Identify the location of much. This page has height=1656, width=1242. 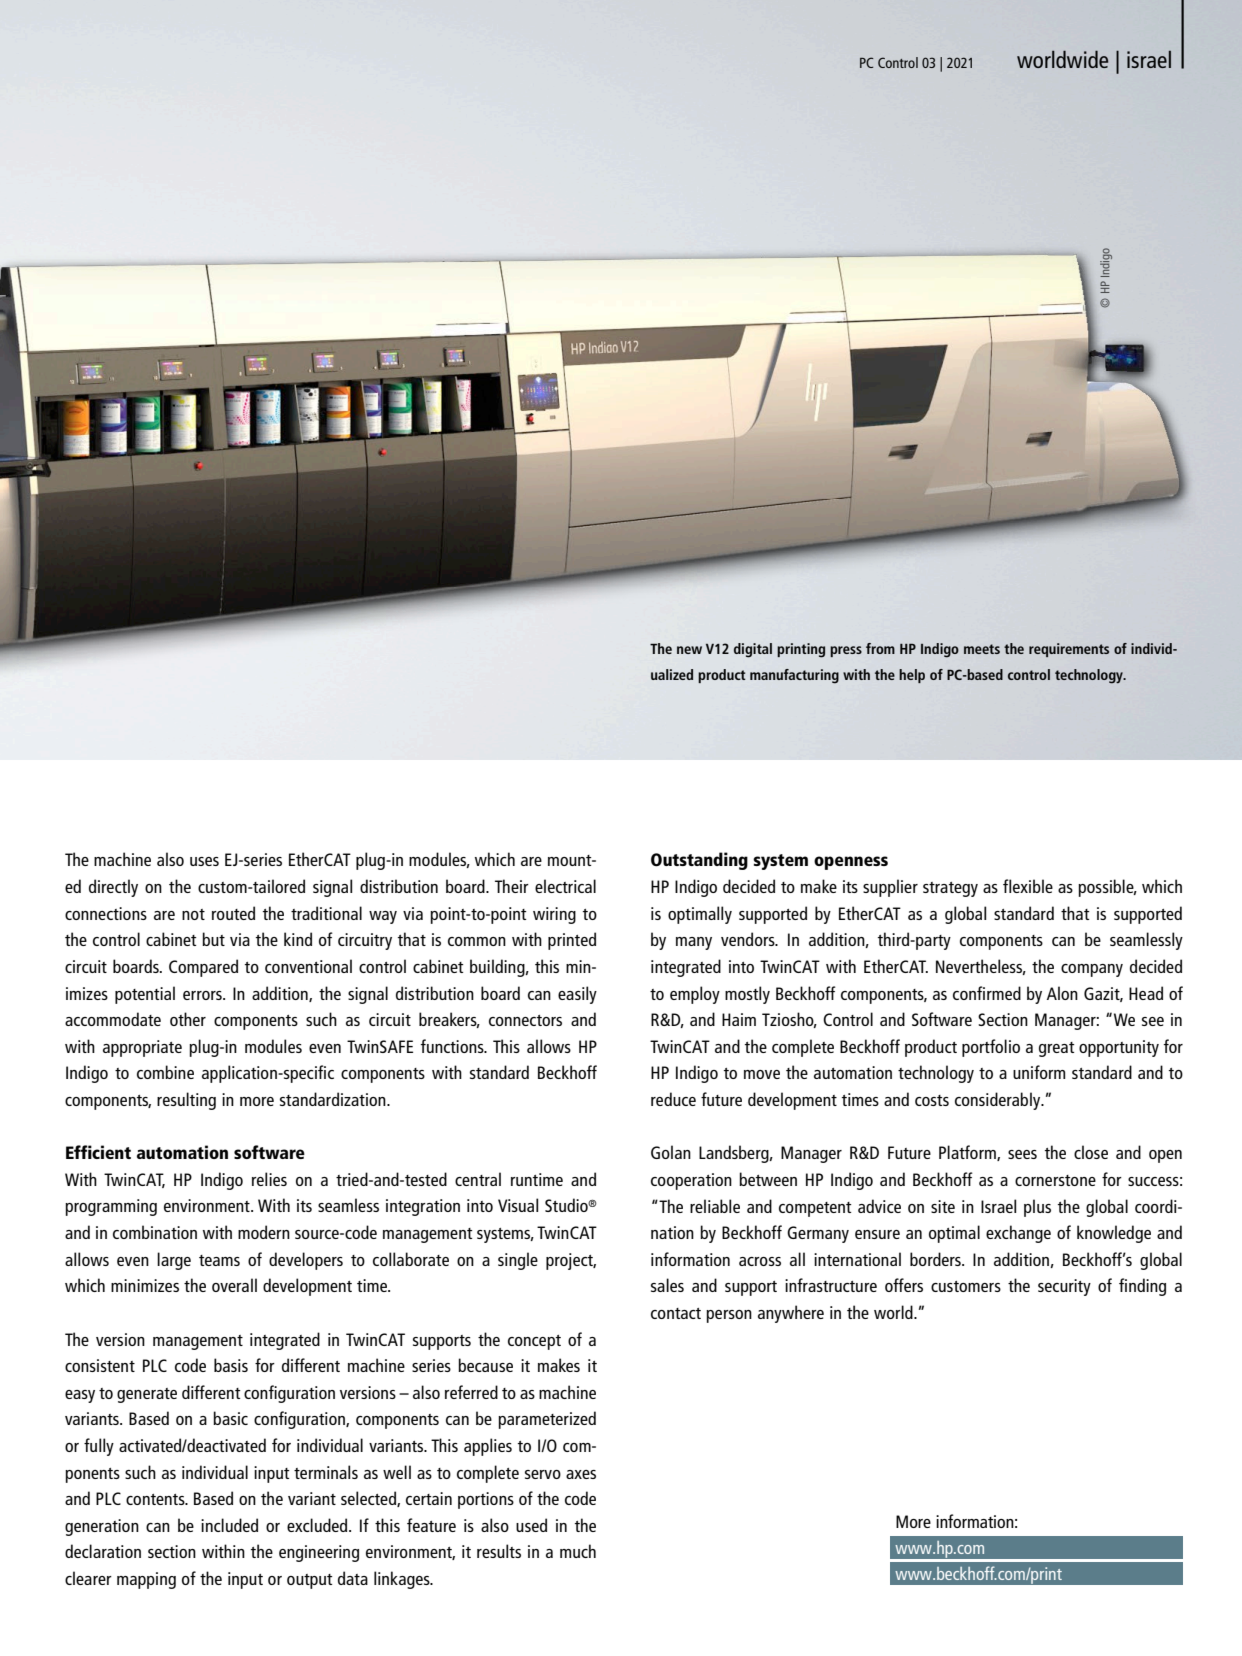
(578, 1551).
